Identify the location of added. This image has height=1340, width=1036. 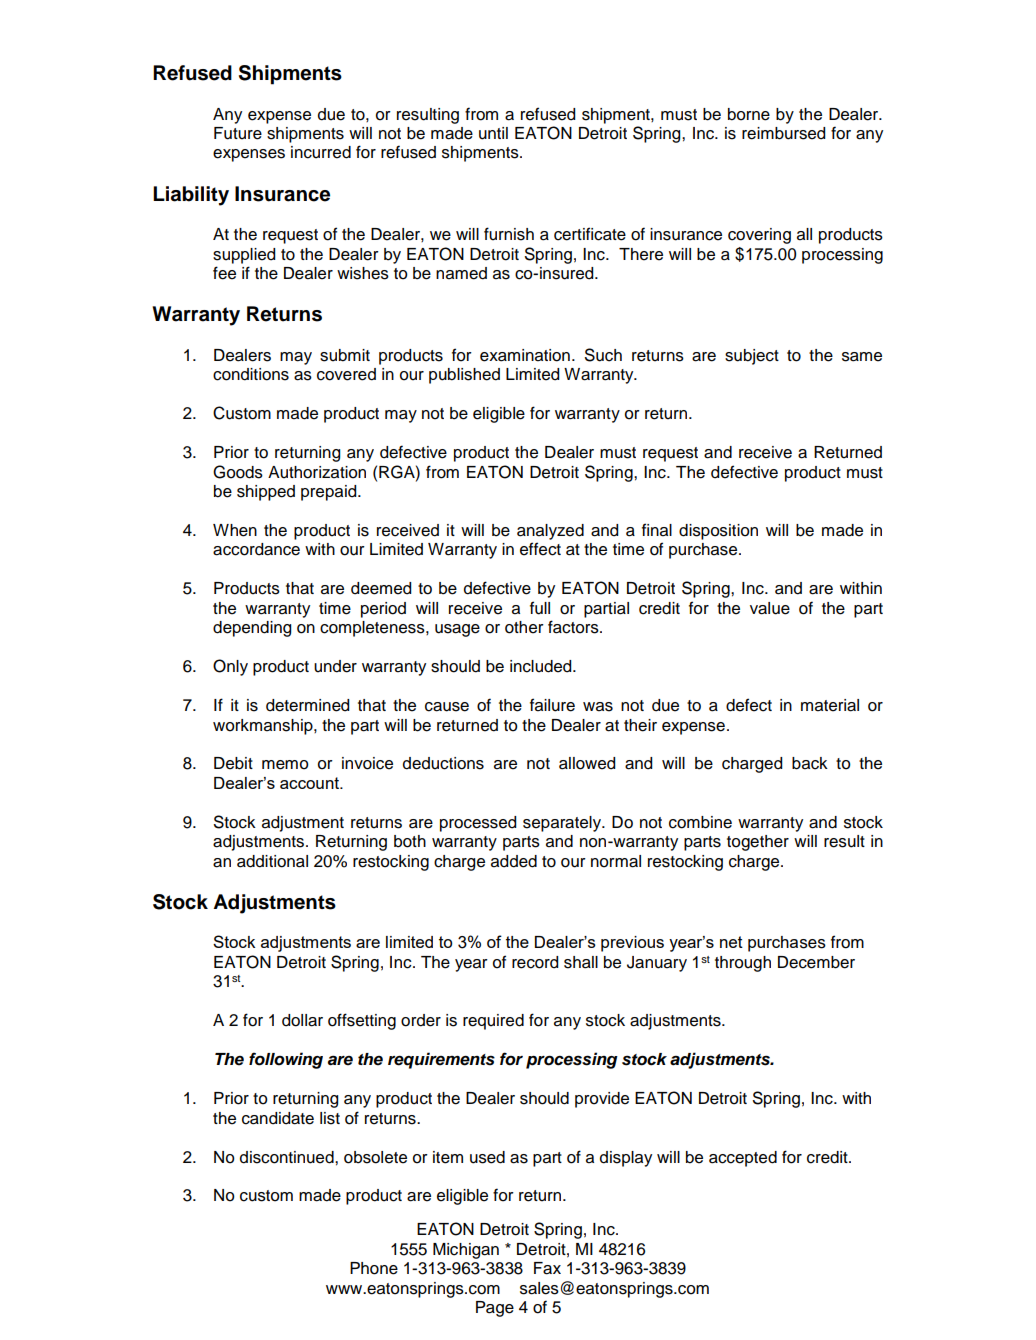
(514, 861).
